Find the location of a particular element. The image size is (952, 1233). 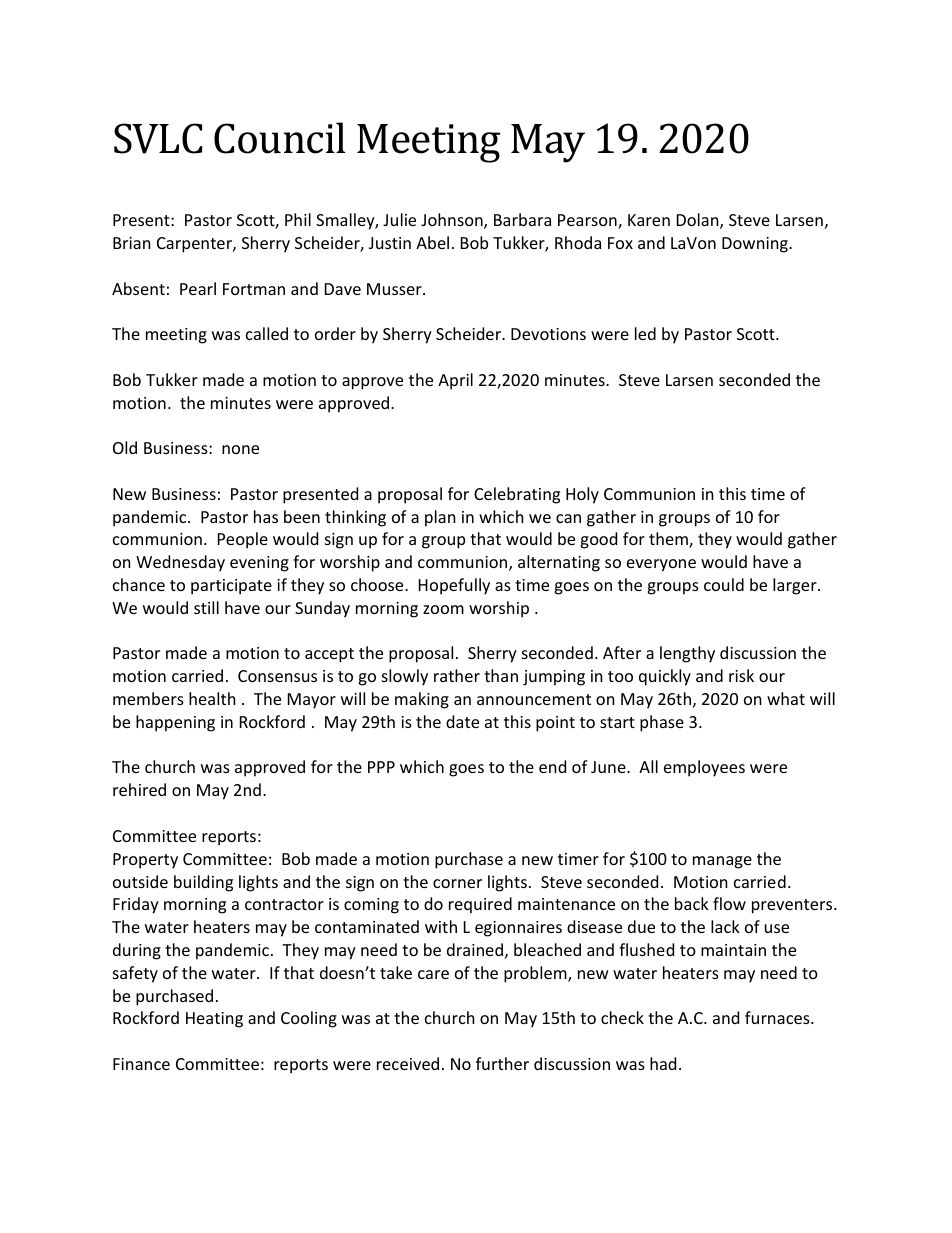

Dolan is located at coordinates (699, 221).
